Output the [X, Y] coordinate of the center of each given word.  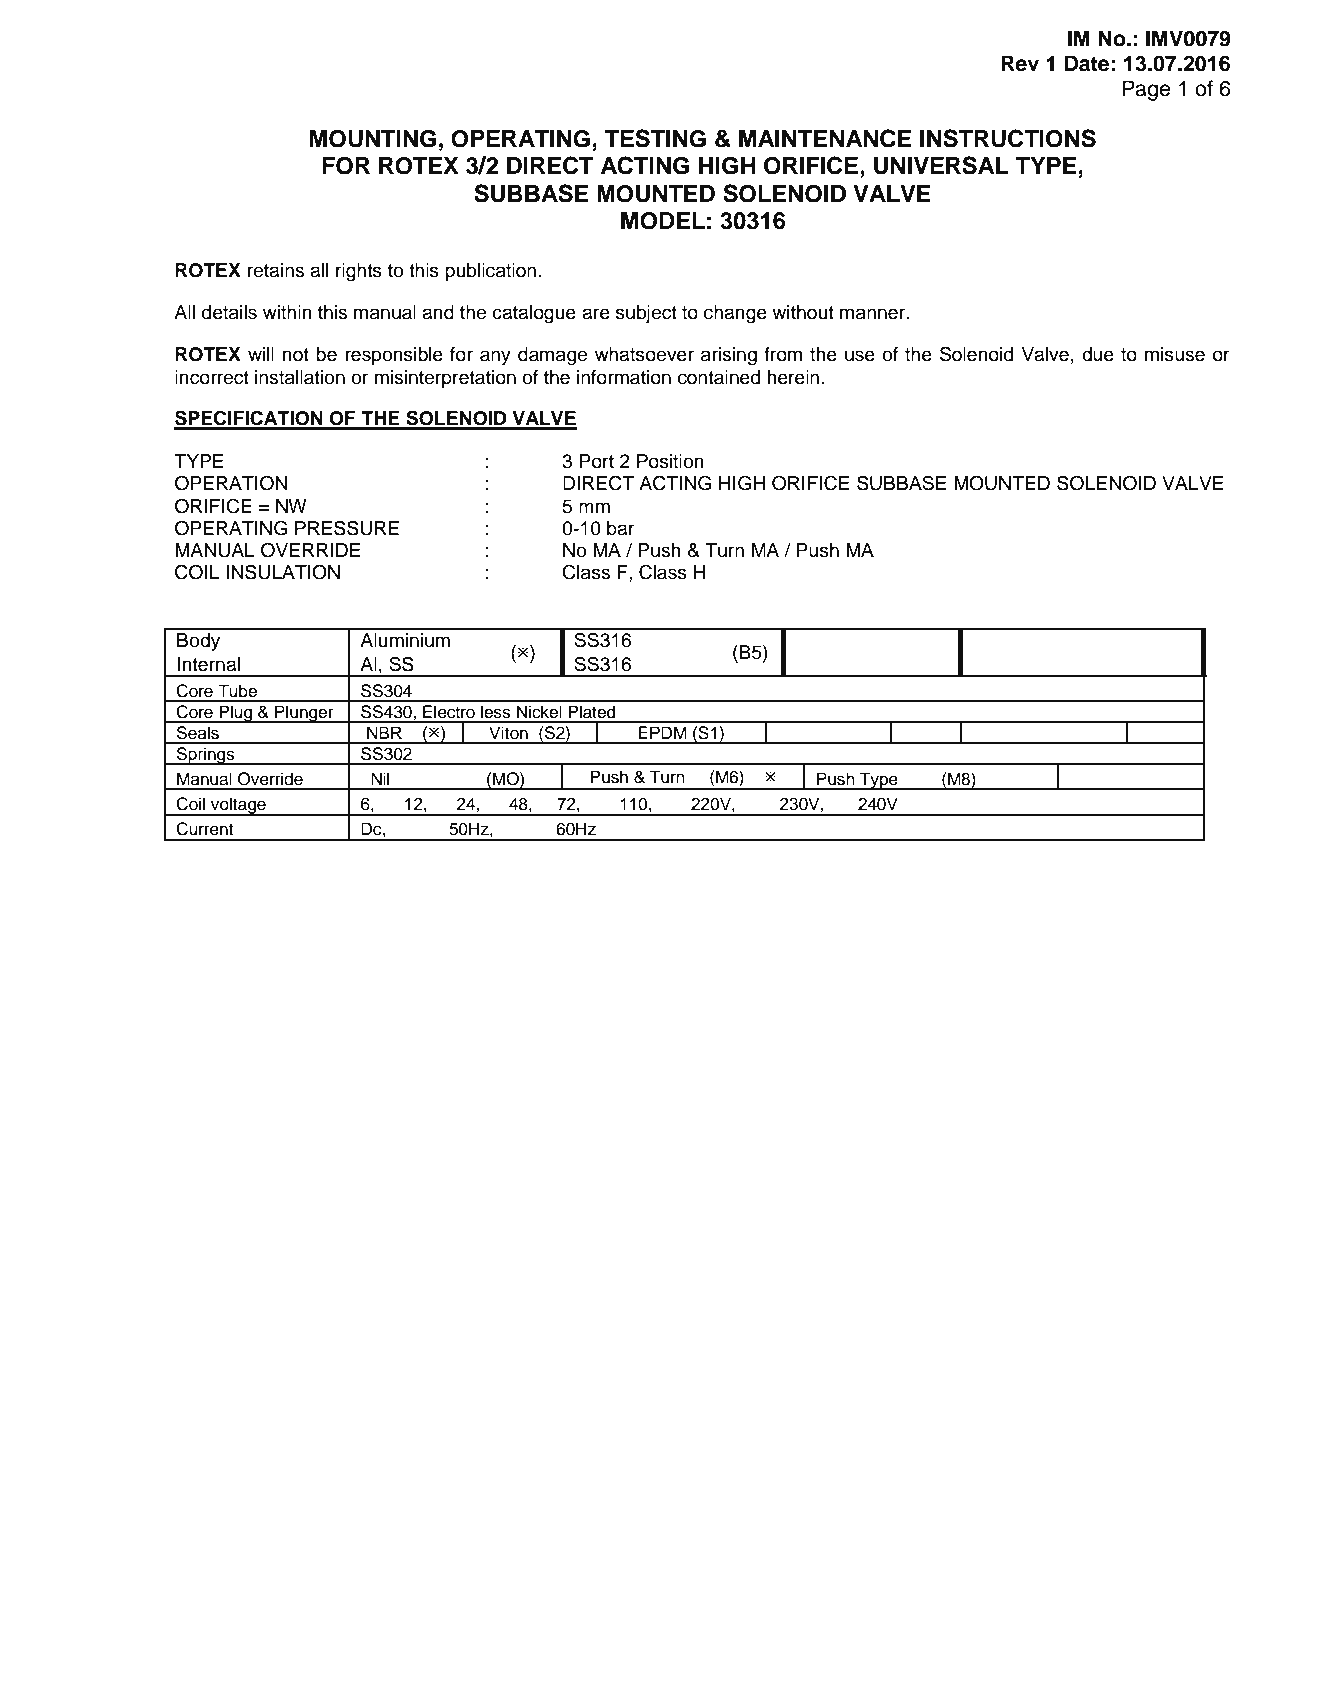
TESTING [655, 138]
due [1098, 354]
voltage [238, 806]
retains [275, 270]
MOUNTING [373, 139]
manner [874, 314]
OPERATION [231, 483]
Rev [1020, 63]
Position [670, 461]
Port [597, 461]
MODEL [663, 221]
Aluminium [405, 640]
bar [621, 528]
